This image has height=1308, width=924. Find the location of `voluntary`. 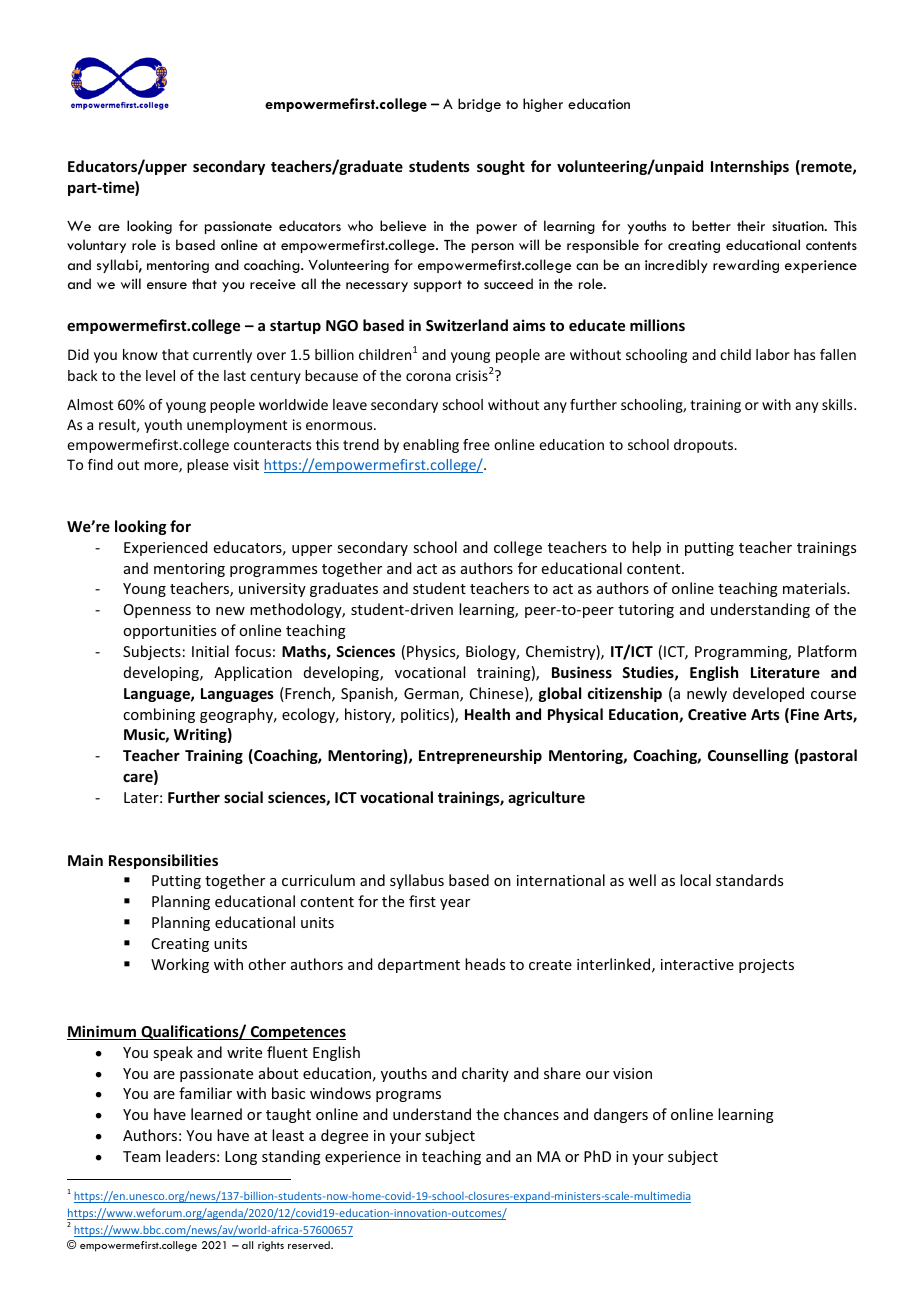

voluntary is located at coordinates (96, 246).
